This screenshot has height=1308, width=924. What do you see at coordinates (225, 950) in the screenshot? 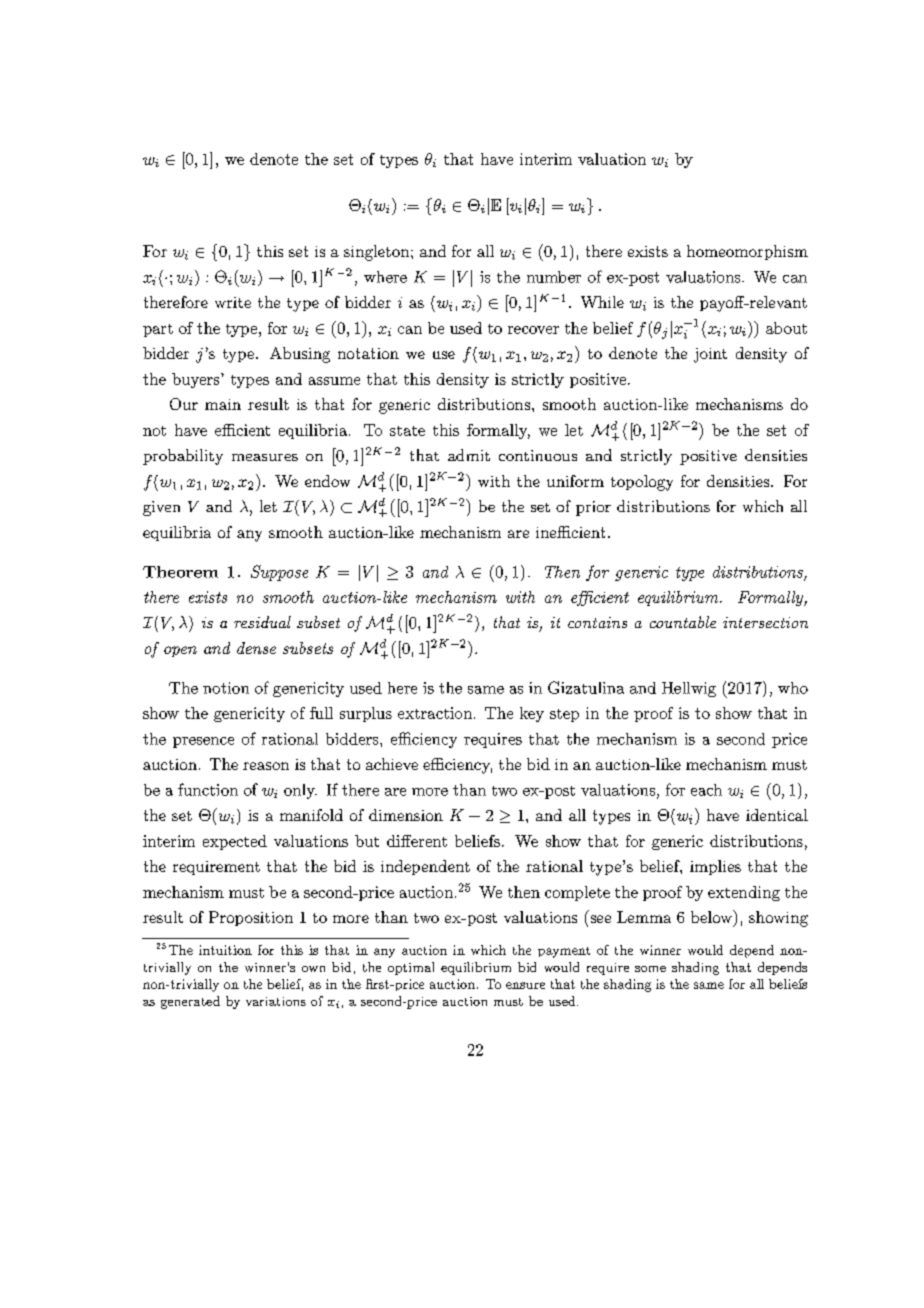
I see `intuition` at bounding box center [225, 950].
